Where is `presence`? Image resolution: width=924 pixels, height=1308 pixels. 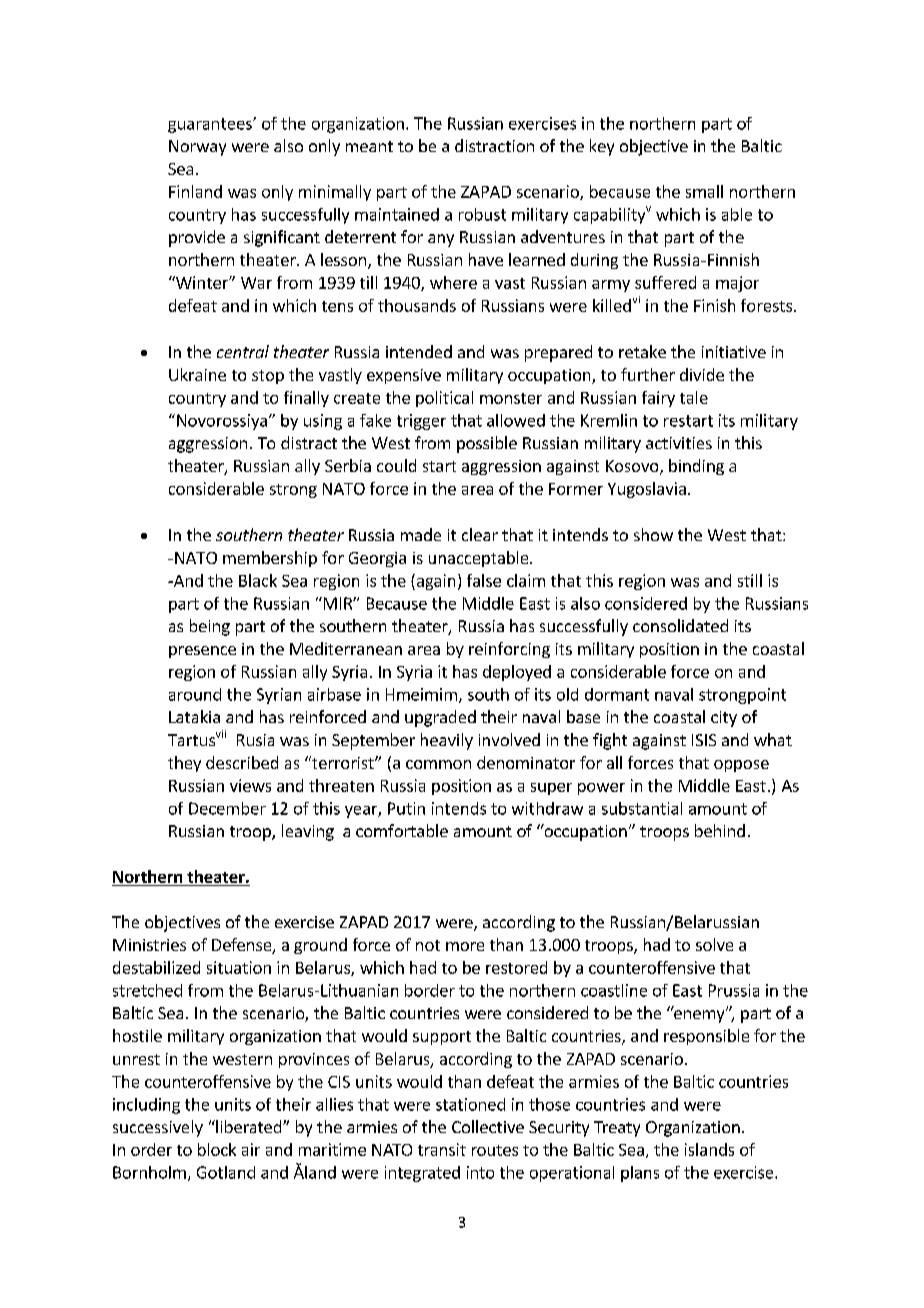 presence is located at coordinates (202, 652).
